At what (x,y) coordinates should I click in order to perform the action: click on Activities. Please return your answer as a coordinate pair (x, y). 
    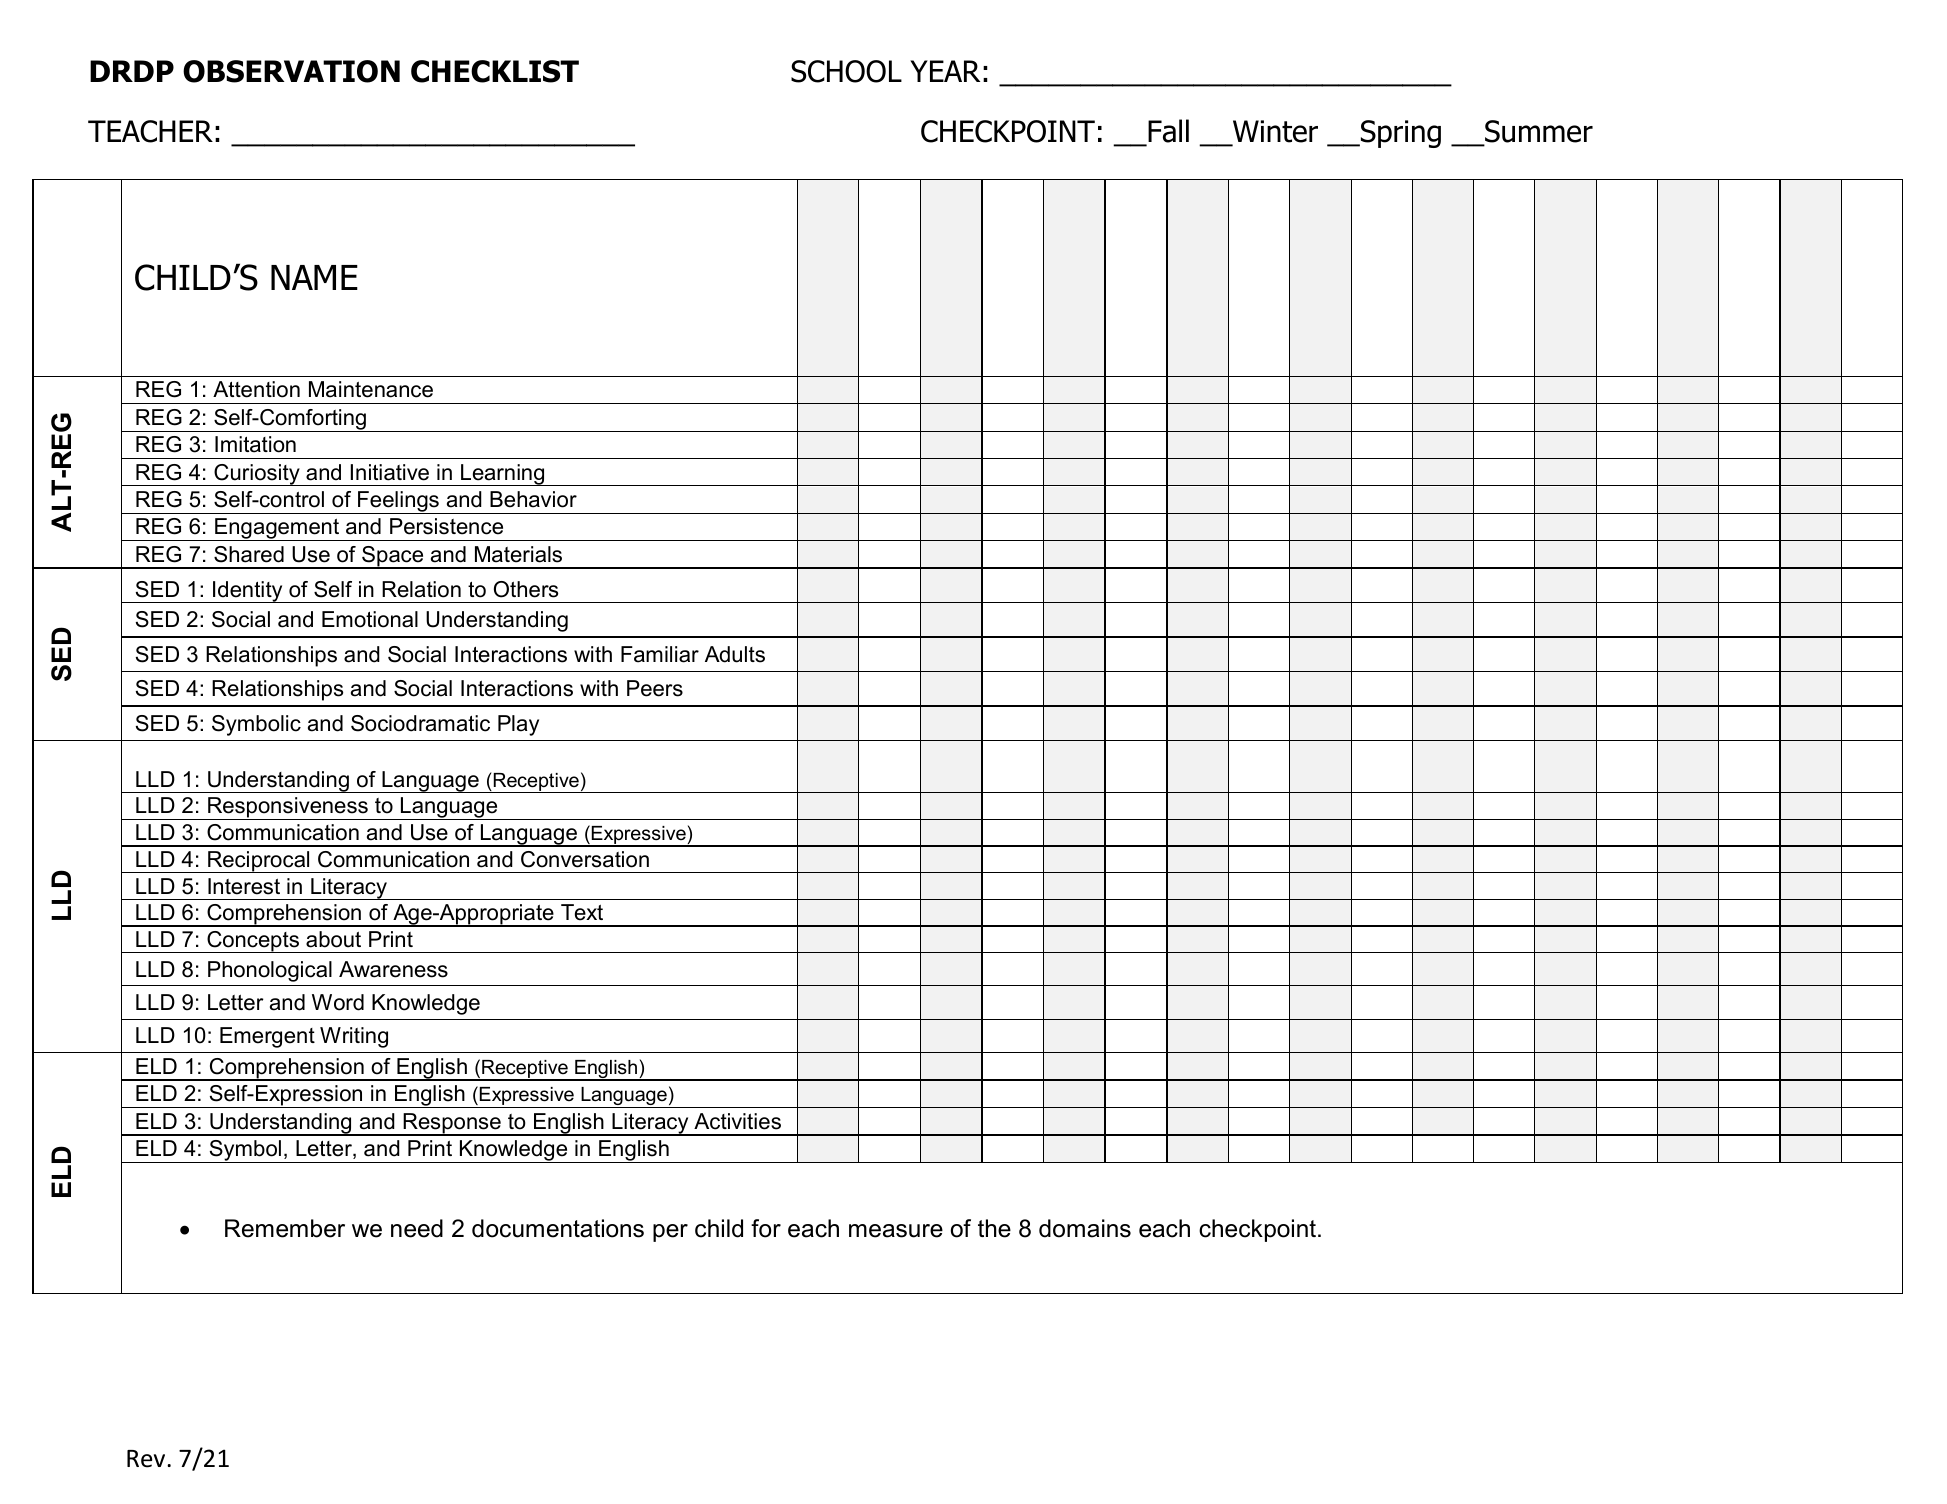
    Looking at the image, I should click on (737, 1121).
